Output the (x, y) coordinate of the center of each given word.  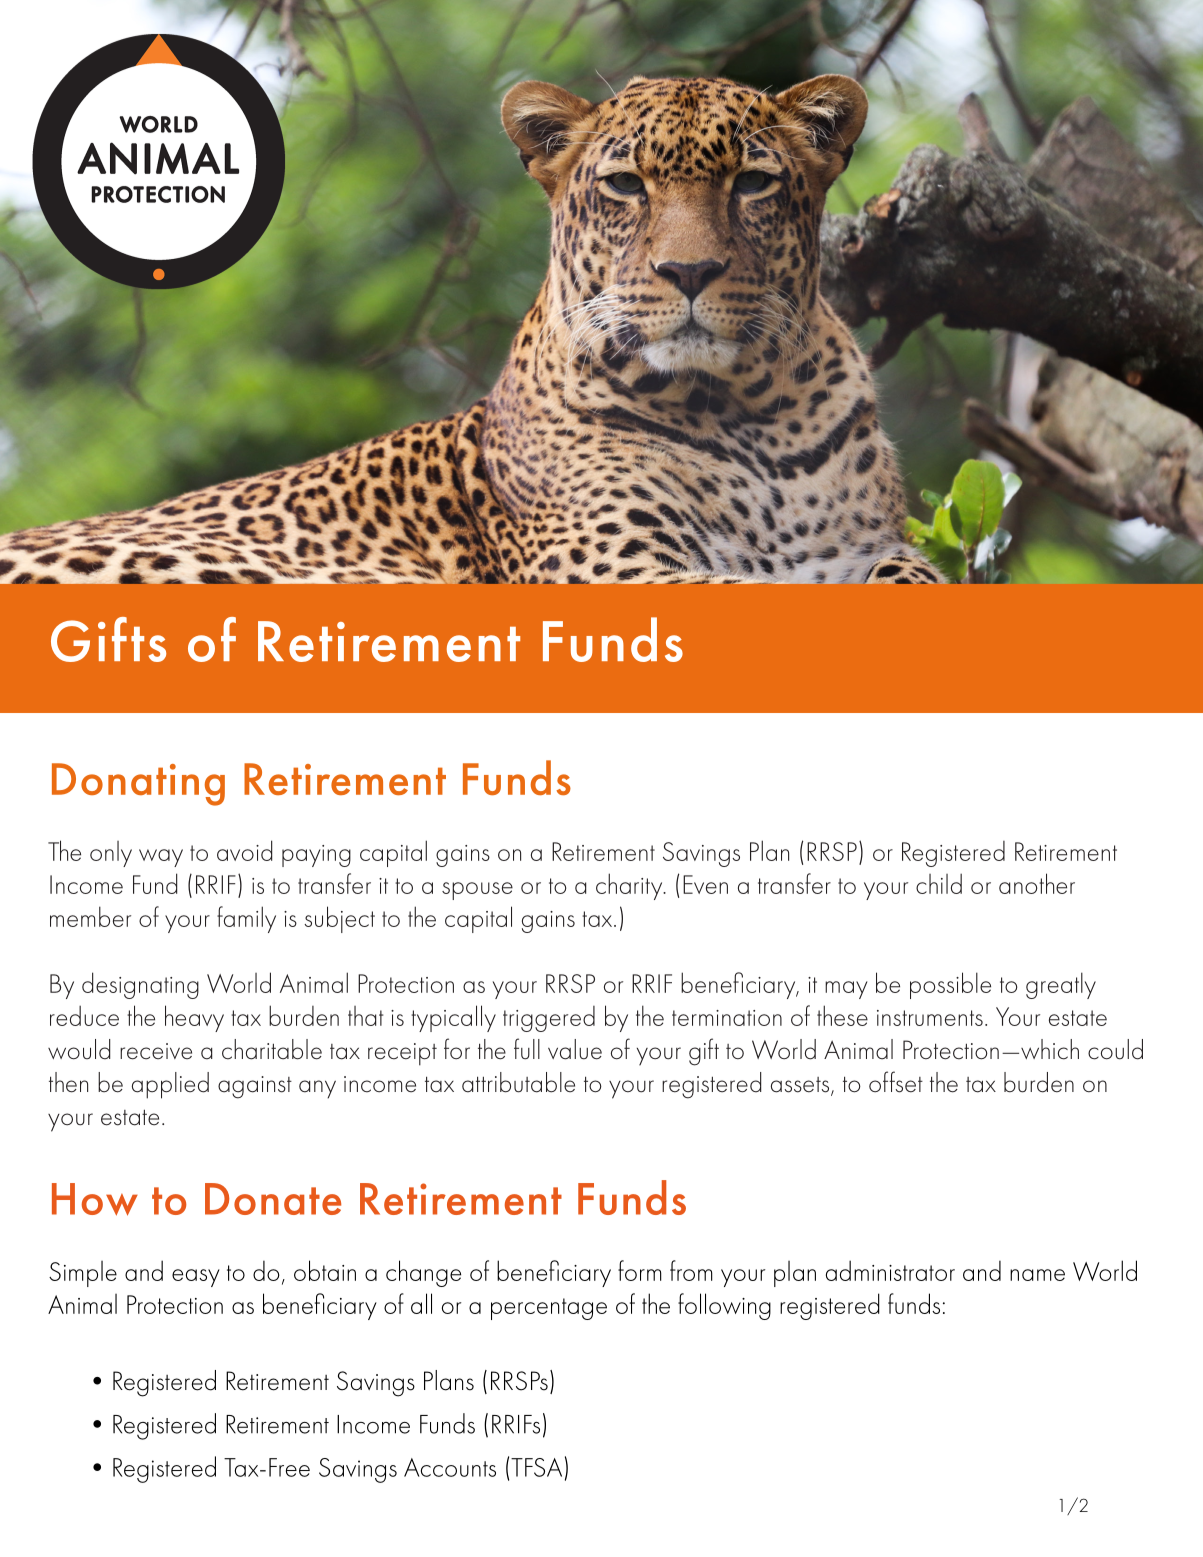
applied (170, 1085)
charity (630, 886)
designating (140, 985)
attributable (518, 1082)
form (640, 1270)
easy (196, 1278)
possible (950, 985)
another (1037, 883)
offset (896, 1082)
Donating (138, 784)
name (1037, 1275)
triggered (549, 1019)
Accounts (450, 1467)
